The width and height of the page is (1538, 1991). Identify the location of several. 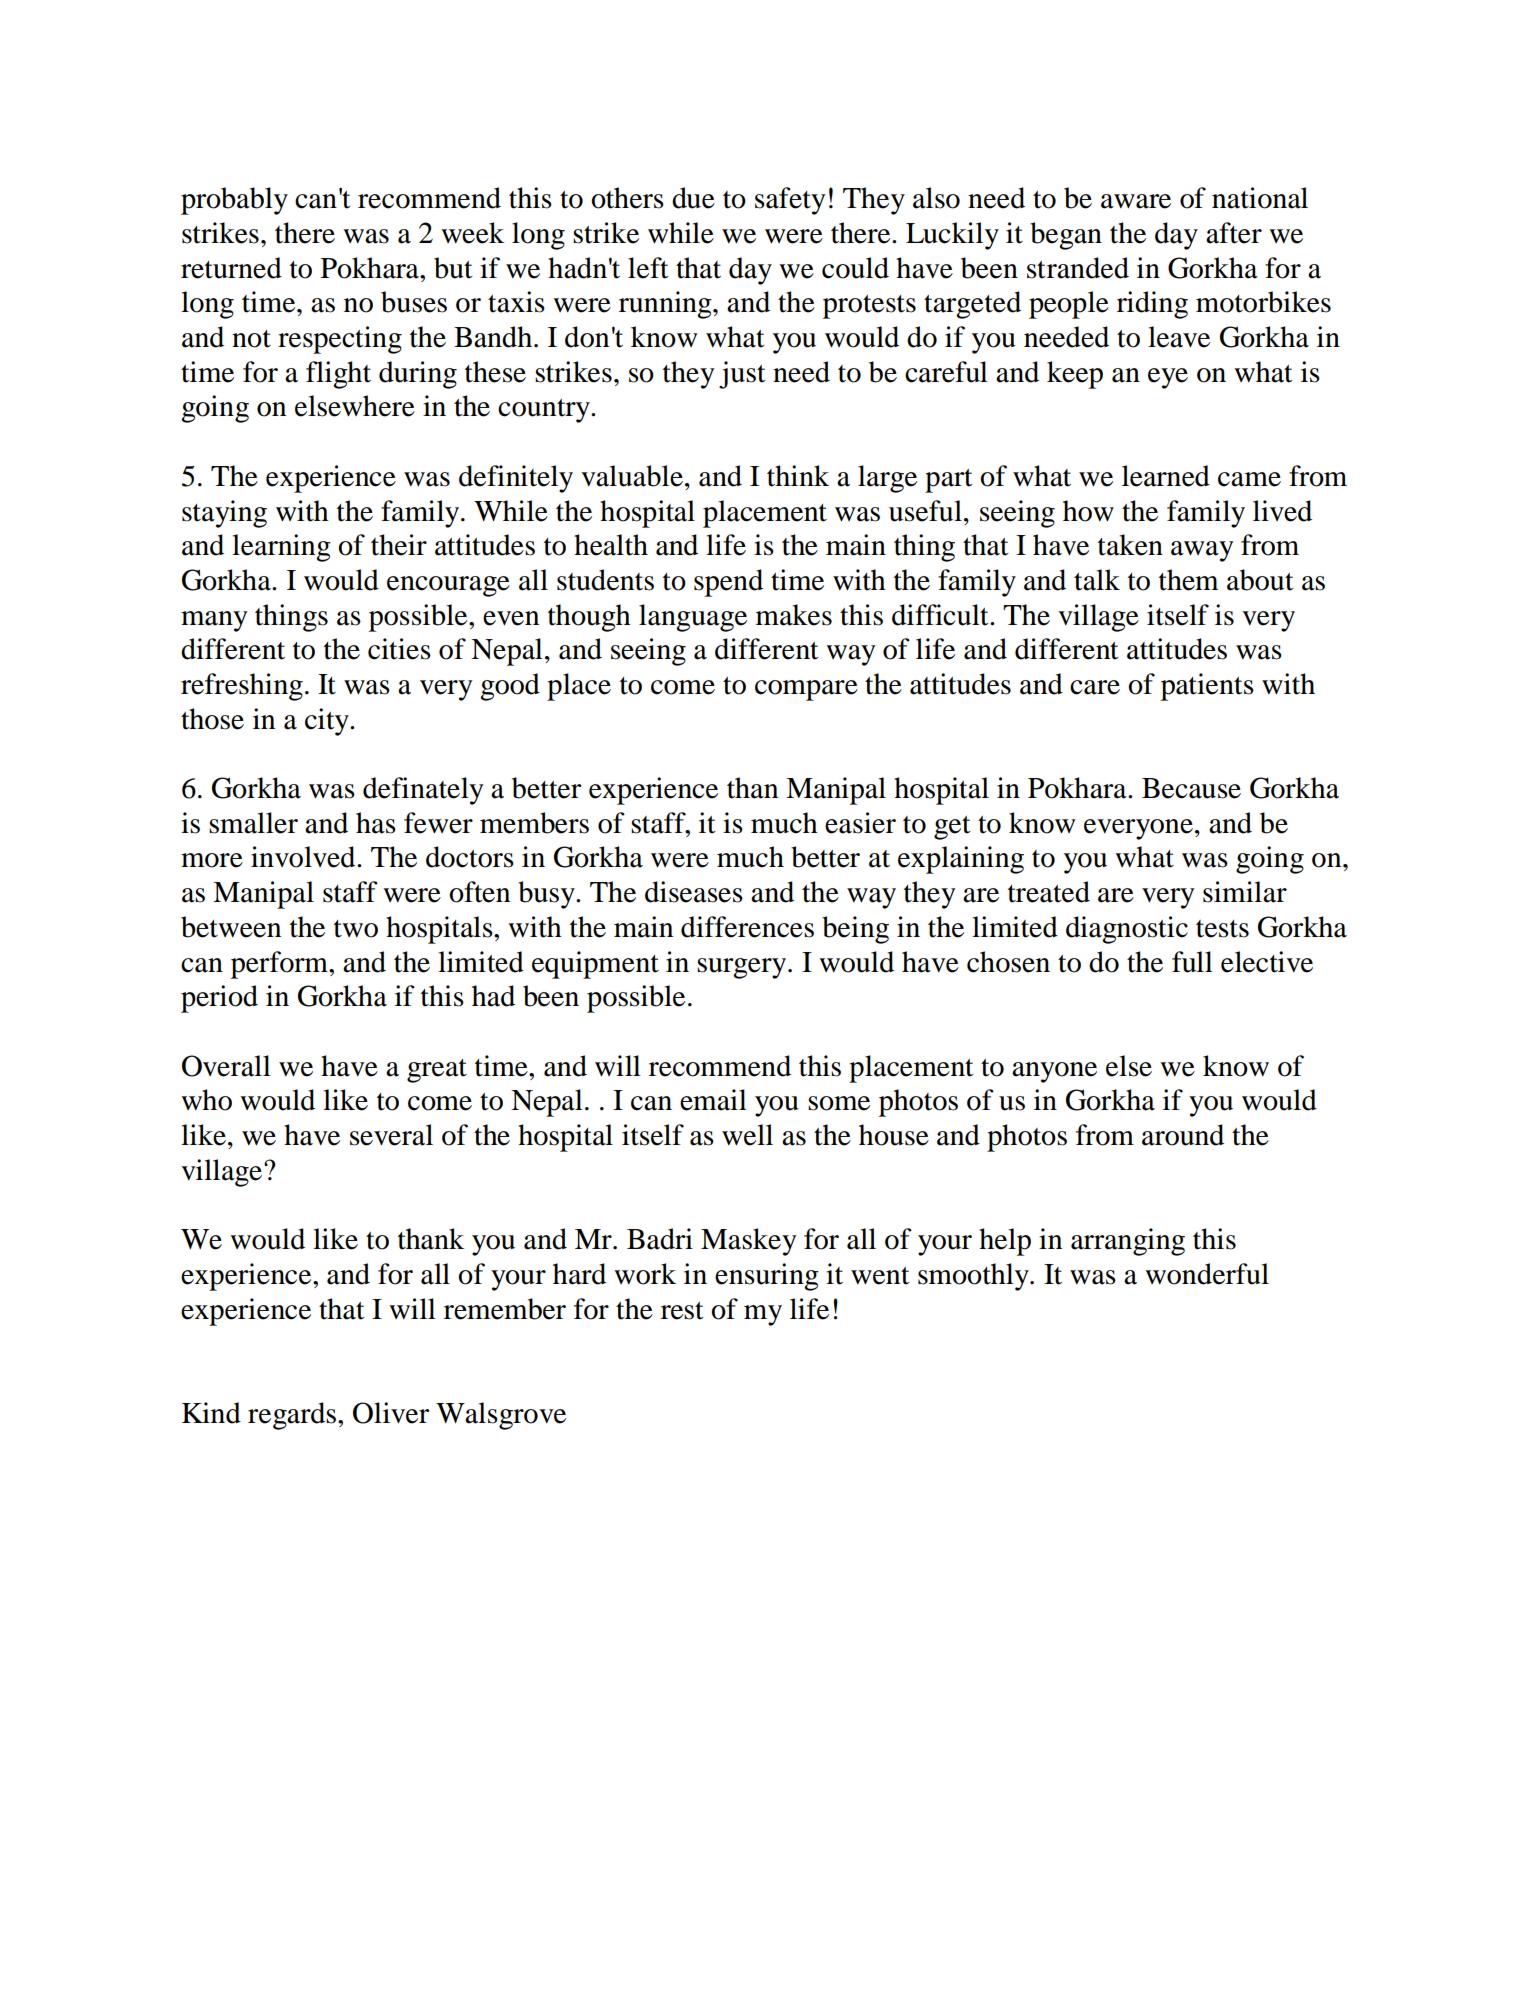
(391, 1135).
